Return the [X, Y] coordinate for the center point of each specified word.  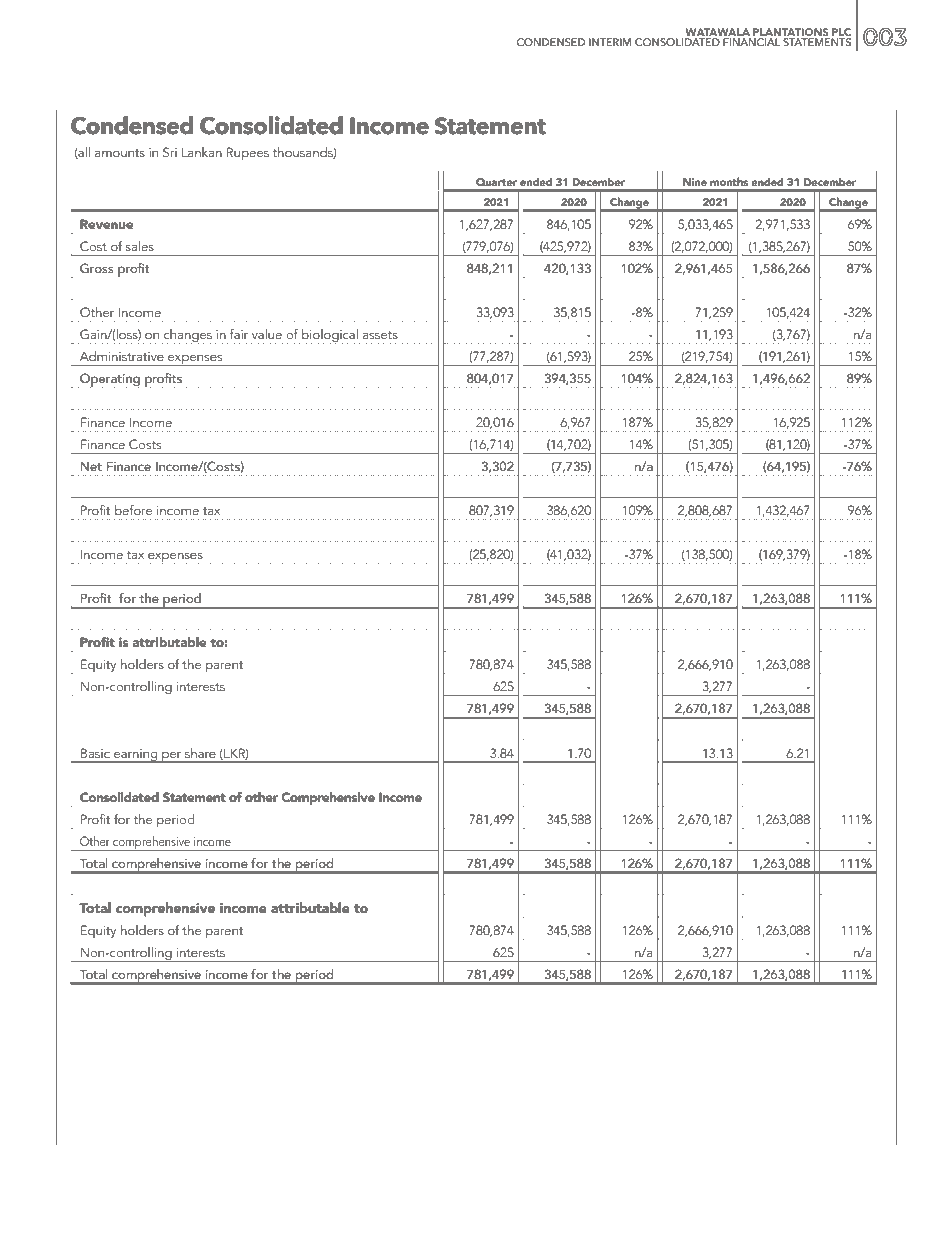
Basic [95, 753]
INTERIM [610, 42]
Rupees [248, 153]
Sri [170, 152]
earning [136, 756]
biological [330, 336]
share [200, 753]
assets [380, 335]
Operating [109, 380]
